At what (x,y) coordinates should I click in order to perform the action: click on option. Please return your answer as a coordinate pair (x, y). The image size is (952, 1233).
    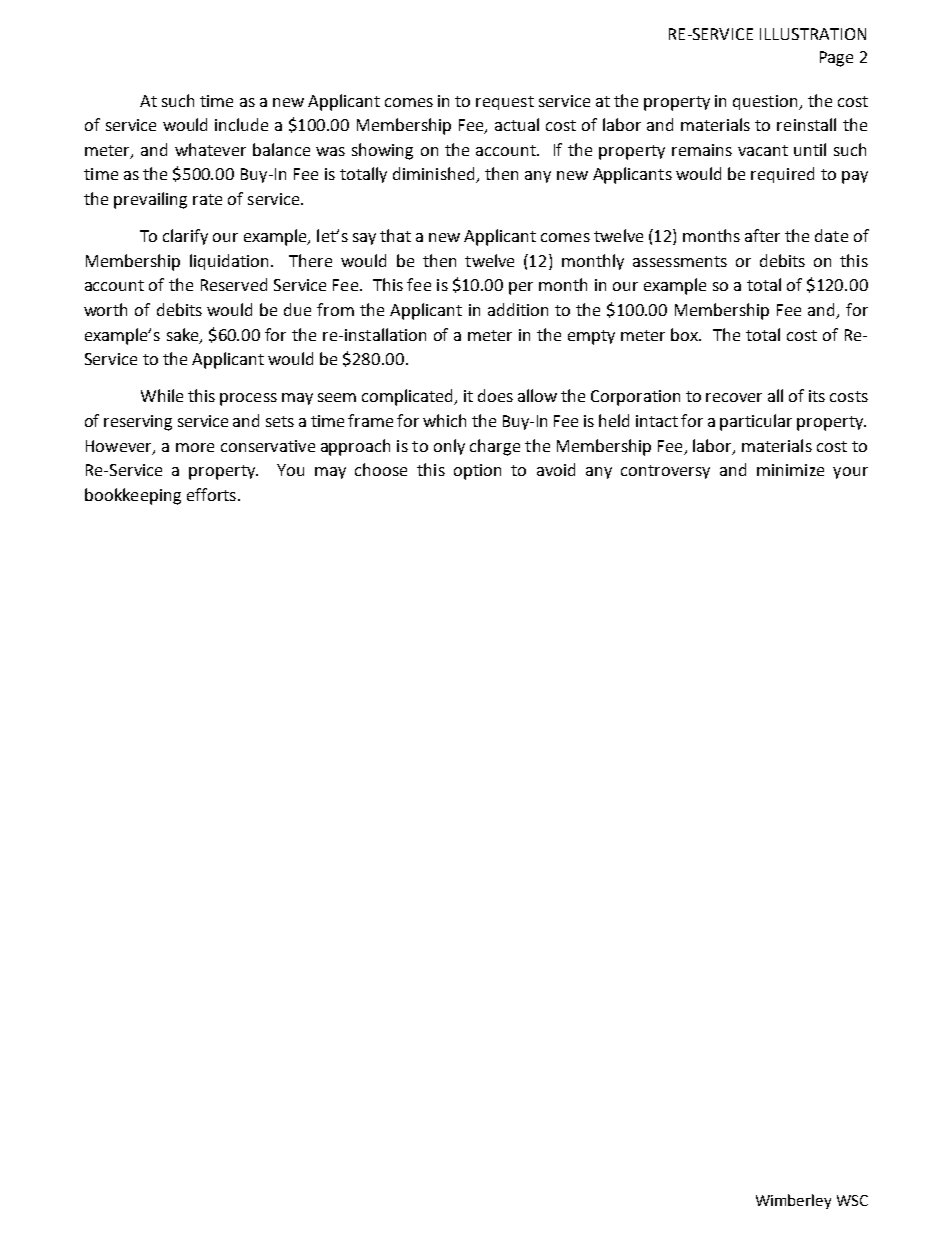
    Looking at the image, I should click on (477, 472).
